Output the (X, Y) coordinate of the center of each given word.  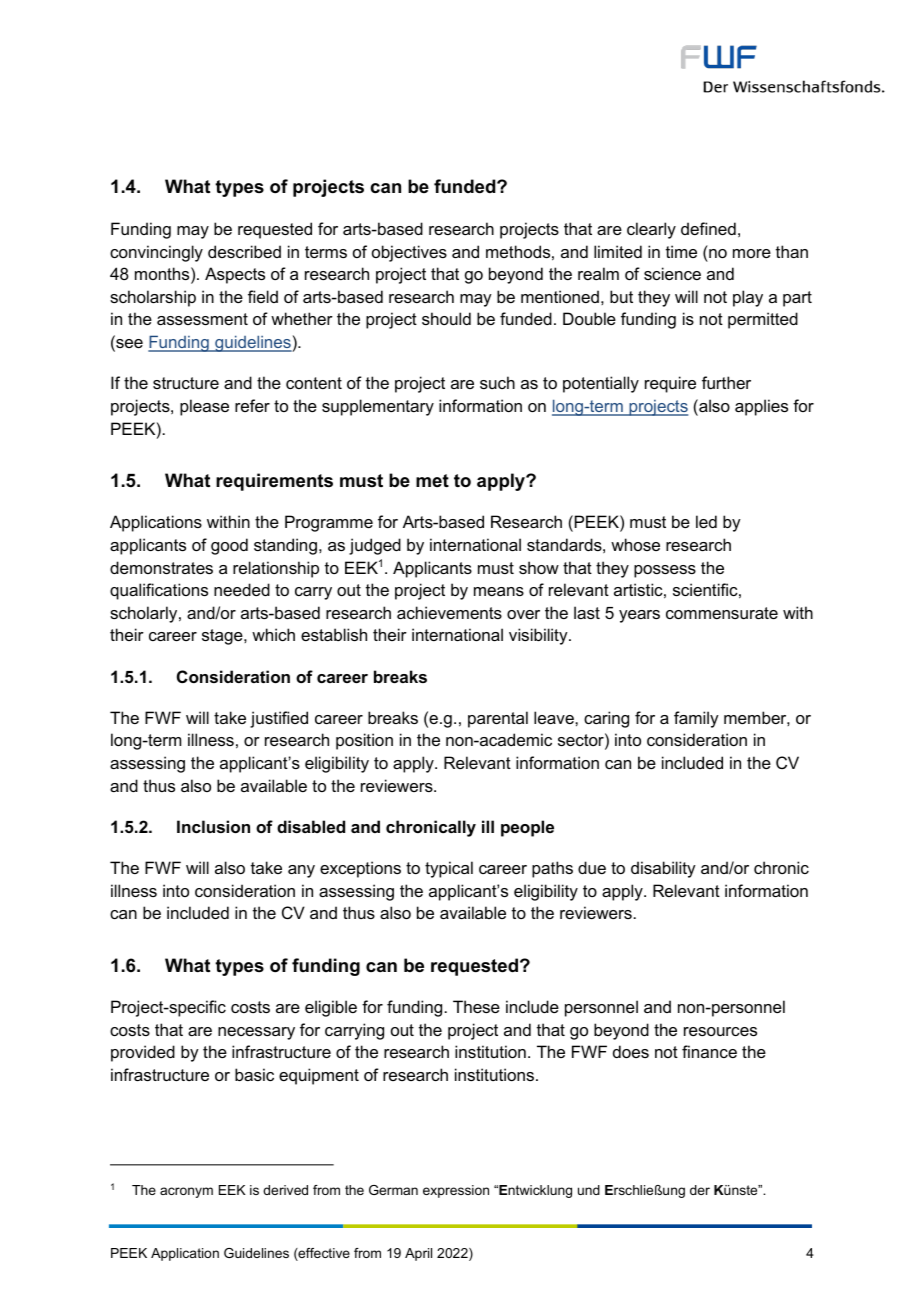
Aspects (235, 275)
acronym (186, 1192)
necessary (256, 1033)
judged (375, 546)
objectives (409, 253)
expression (456, 1191)
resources (720, 1031)
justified (279, 719)
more (752, 253)
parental (498, 719)
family (696, 719)
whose (635, 544)
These (476, 1006)
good (229, 546)
